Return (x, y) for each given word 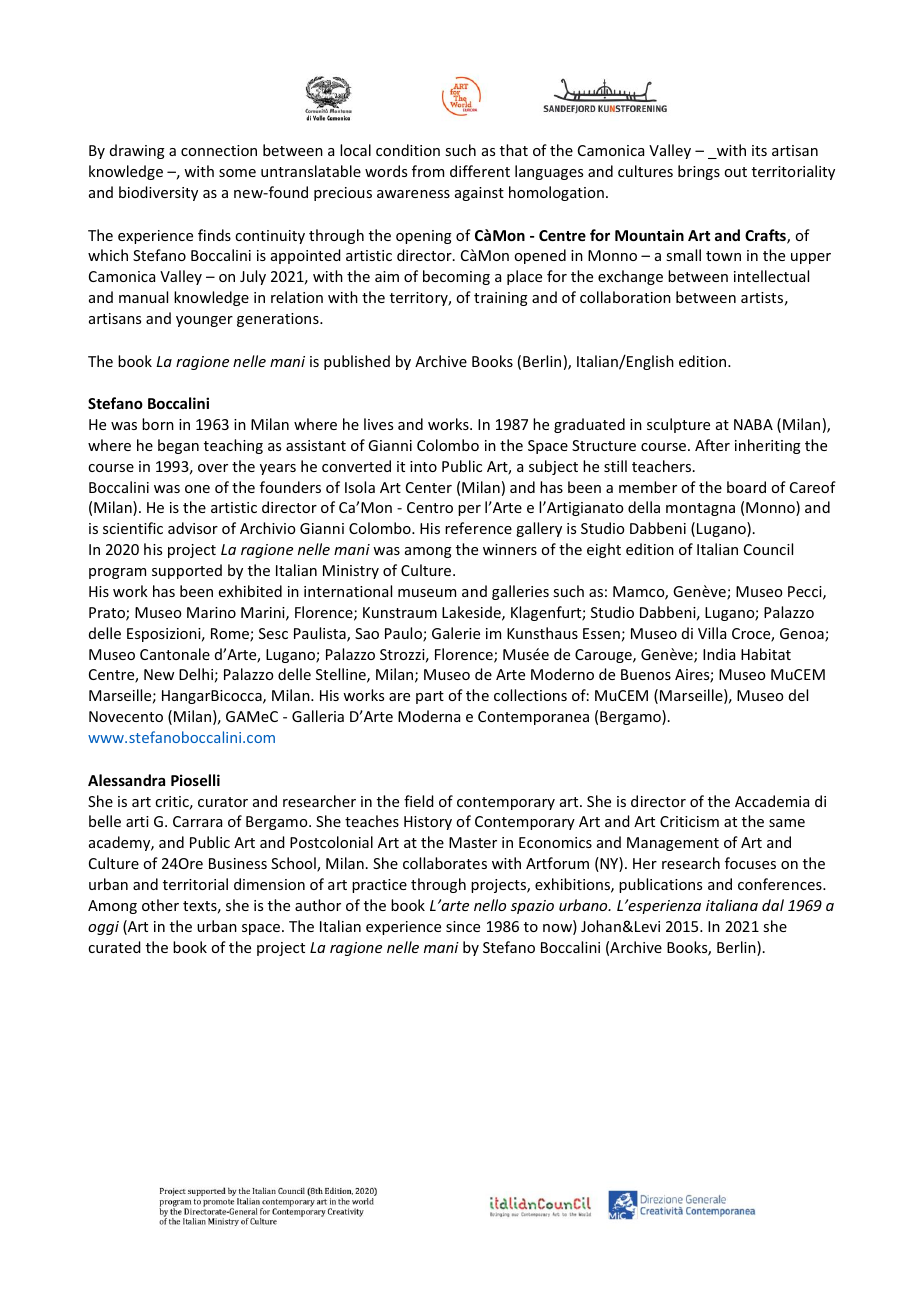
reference (478, 528)
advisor (193, 528)
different (480, 171)
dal (773, 905)
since (463, 926)
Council (768, 549)
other (160, 905)
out (735, 172)
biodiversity (158, 193)
